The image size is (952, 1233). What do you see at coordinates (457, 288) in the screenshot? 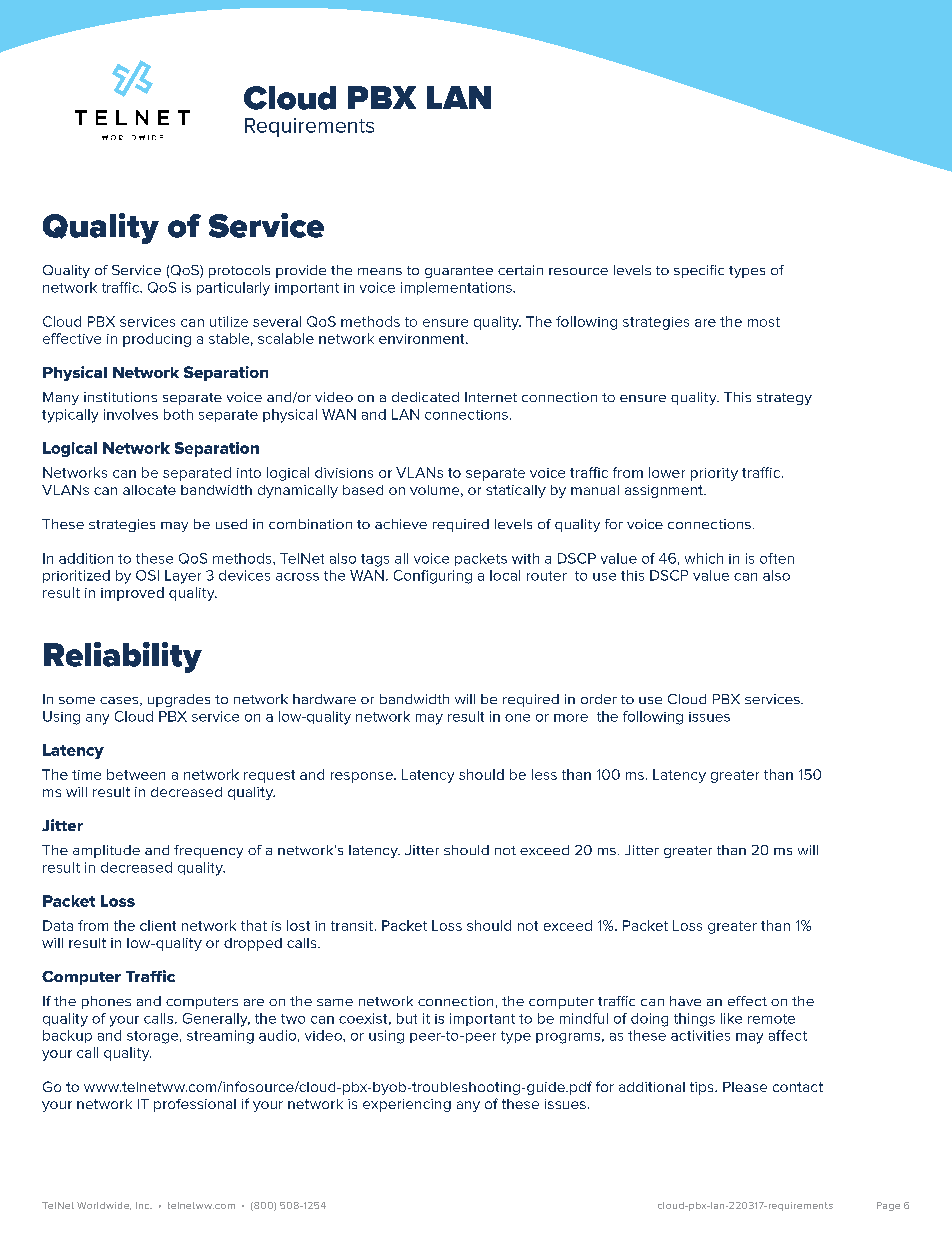
I see `implementations` at bounding box center [457, 288].
